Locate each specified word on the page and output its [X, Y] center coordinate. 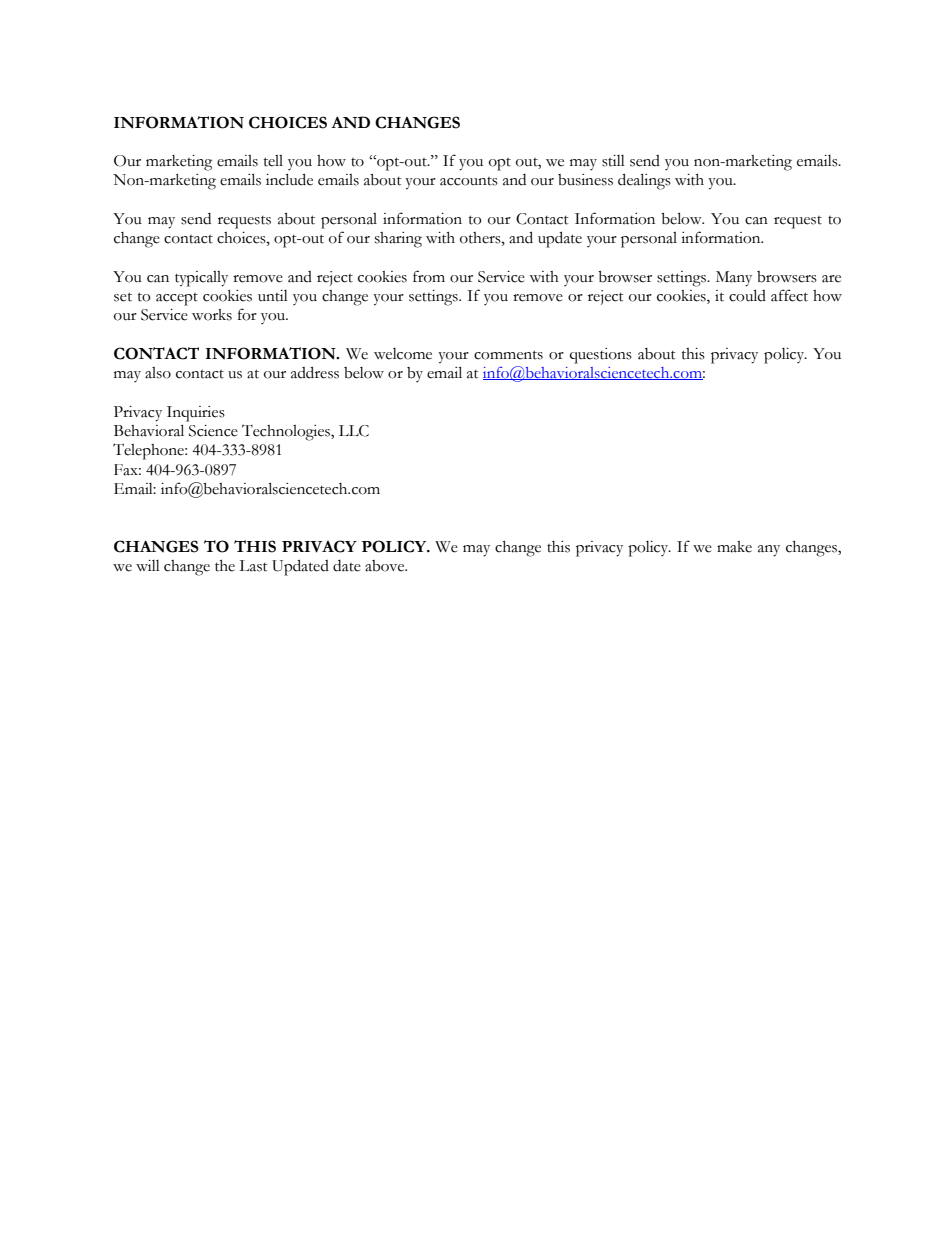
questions [601, 356]
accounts [469, 181]
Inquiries [196, 414]
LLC [354, 431]
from [429, 276]
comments [508, 355]
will [148, 565]
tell [273, 161]
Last [253, 566]
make [734, 547]
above [386, 566]
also [158, 373]
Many [734, 279]
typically [201, 279]
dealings [644, 181]
